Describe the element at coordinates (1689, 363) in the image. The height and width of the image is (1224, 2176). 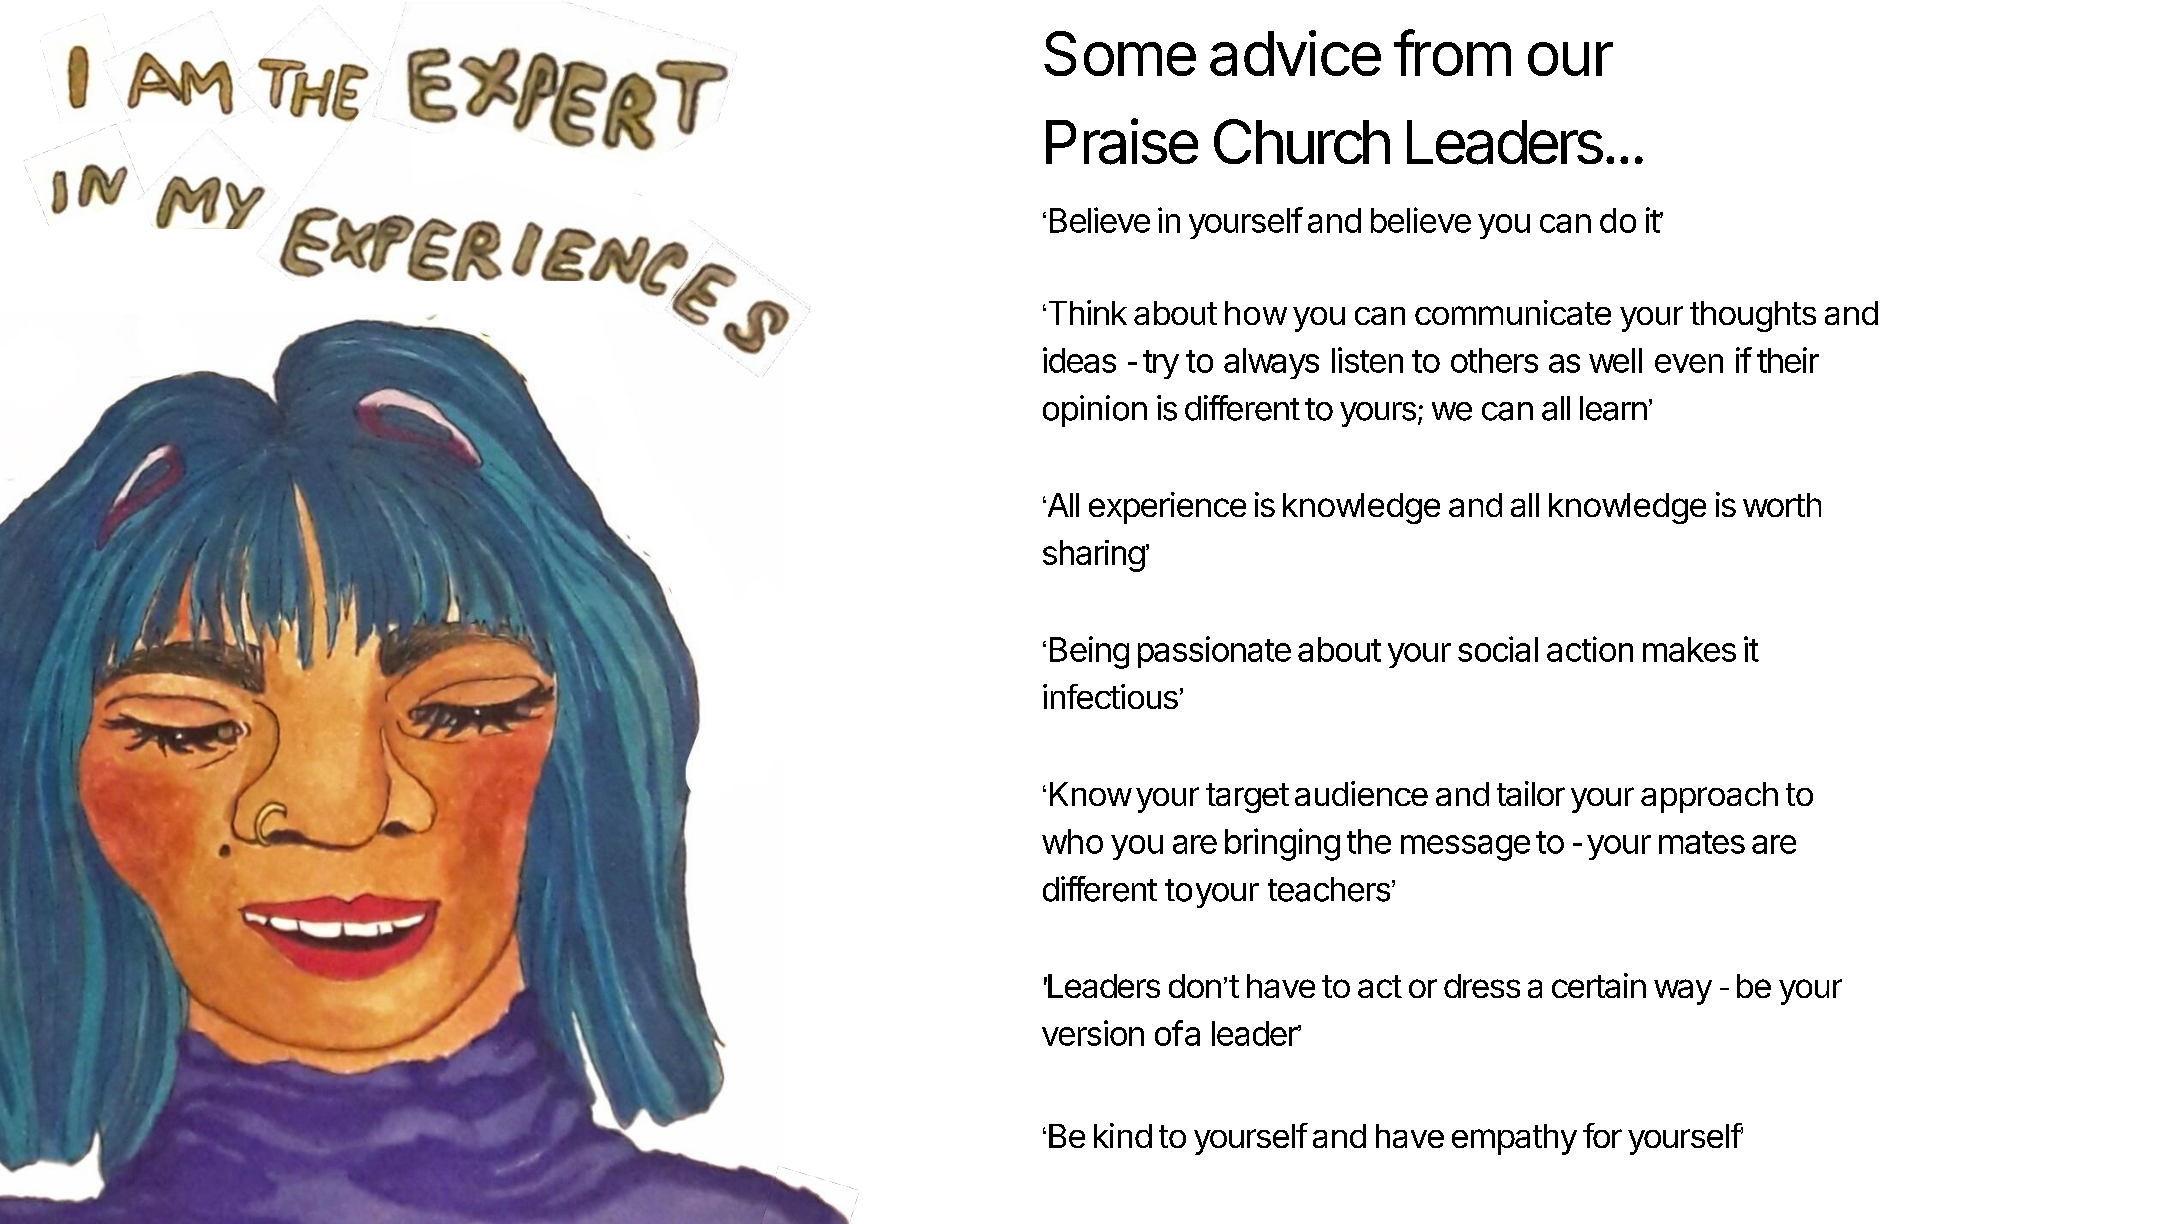
I see `even` at that location.
